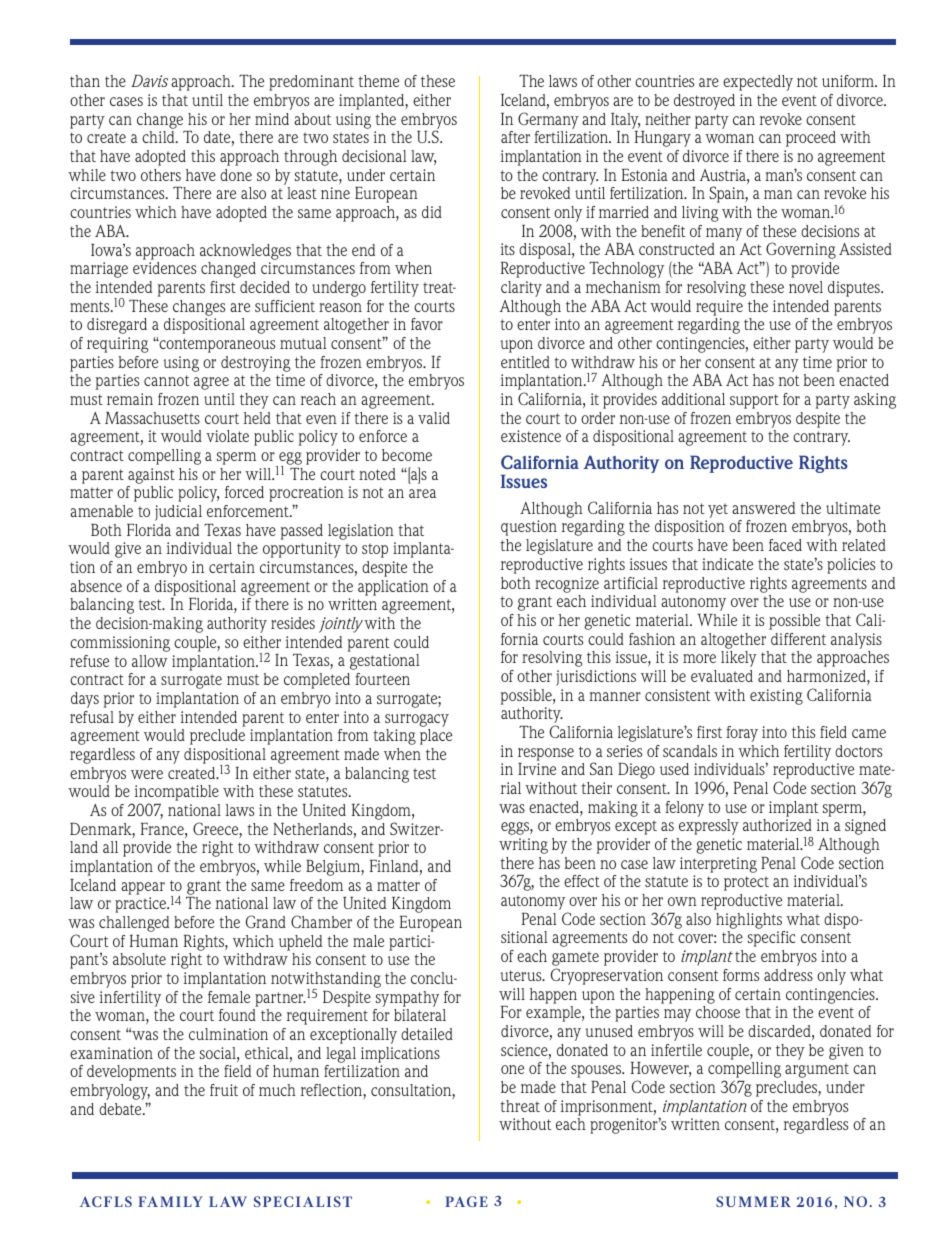 This image has width=952, height=1233. Describe the element at coordinates (515, 137) in the image. I see `after` at that location.
